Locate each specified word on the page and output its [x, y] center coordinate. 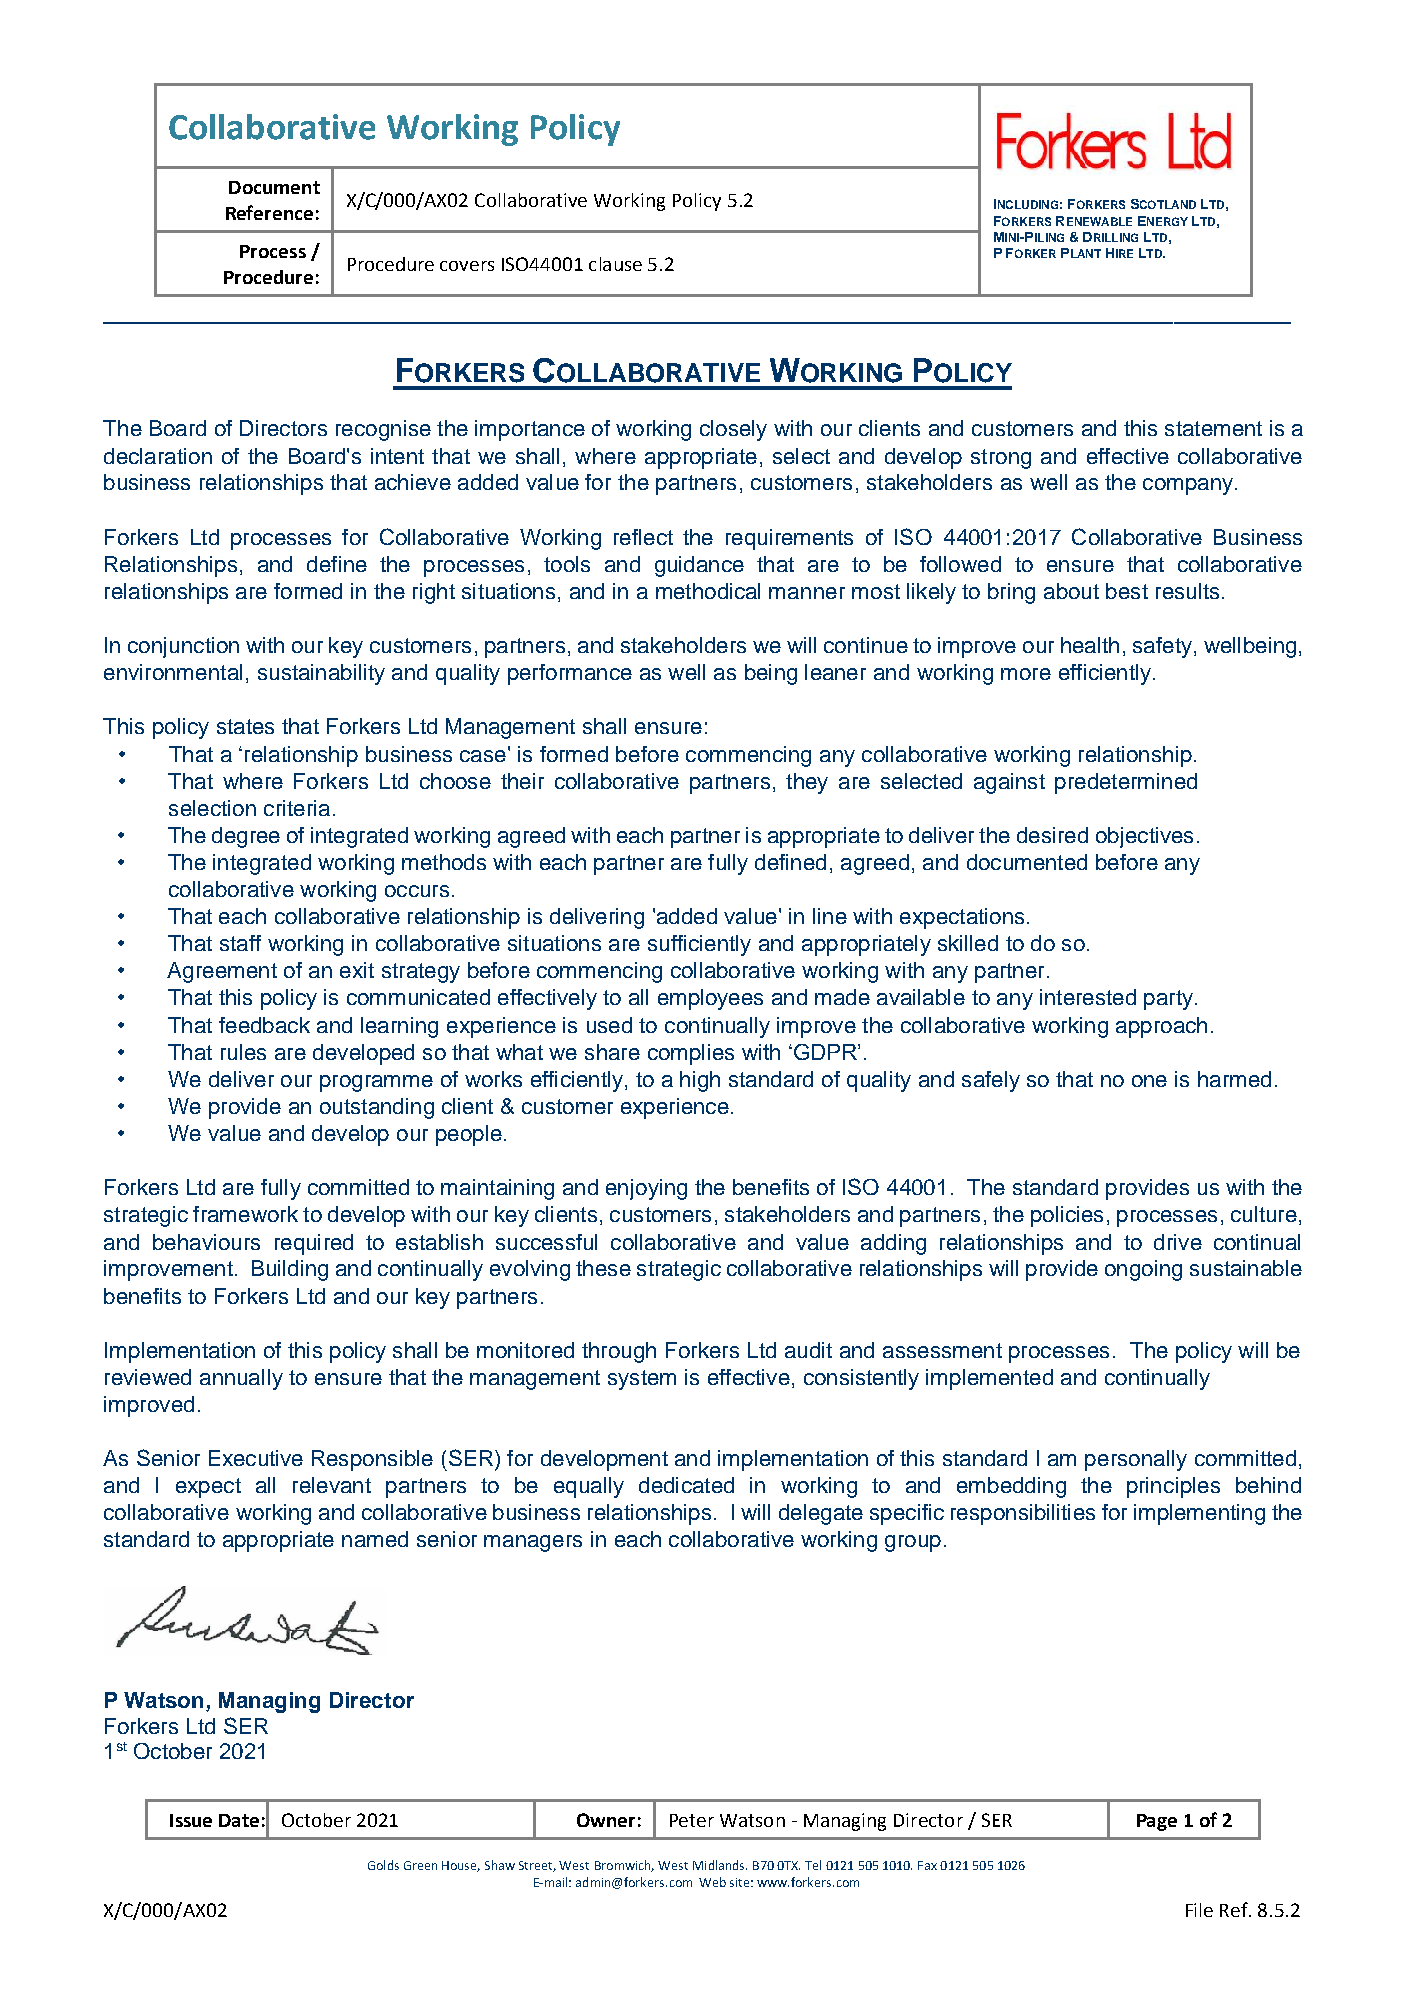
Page [1157, 1822]
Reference [269, 212]
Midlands [720, 1865]
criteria [297, 808]
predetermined [1126, 783]
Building [290, 1270]
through [619, 1352]
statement [1213, 428]
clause [615, 264]
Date [239, 1820]
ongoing [1143, 1270]
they [807, 783]
